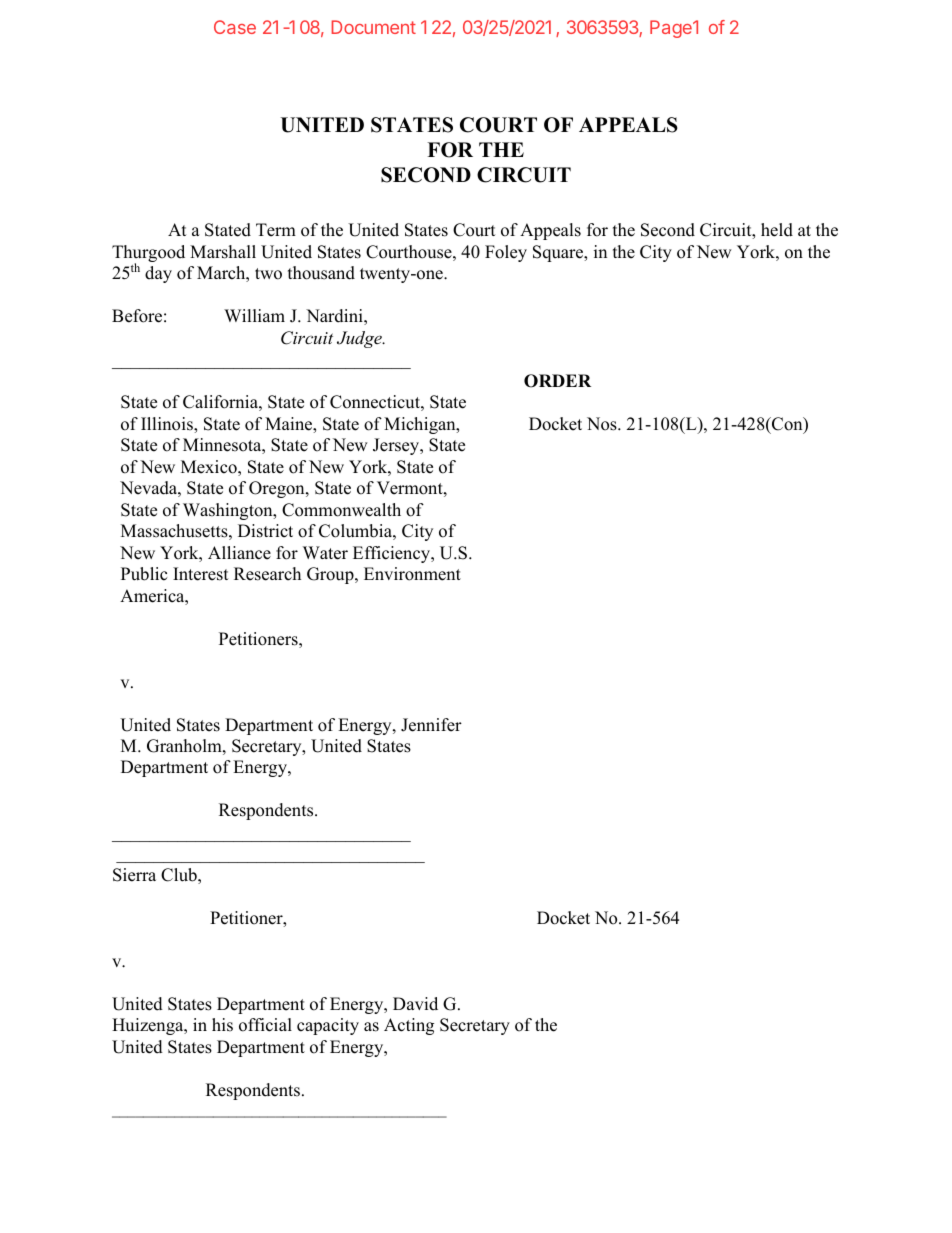  Describe the element at coordinates (222, 1025) in the screenshot. I see `his` at that location.
